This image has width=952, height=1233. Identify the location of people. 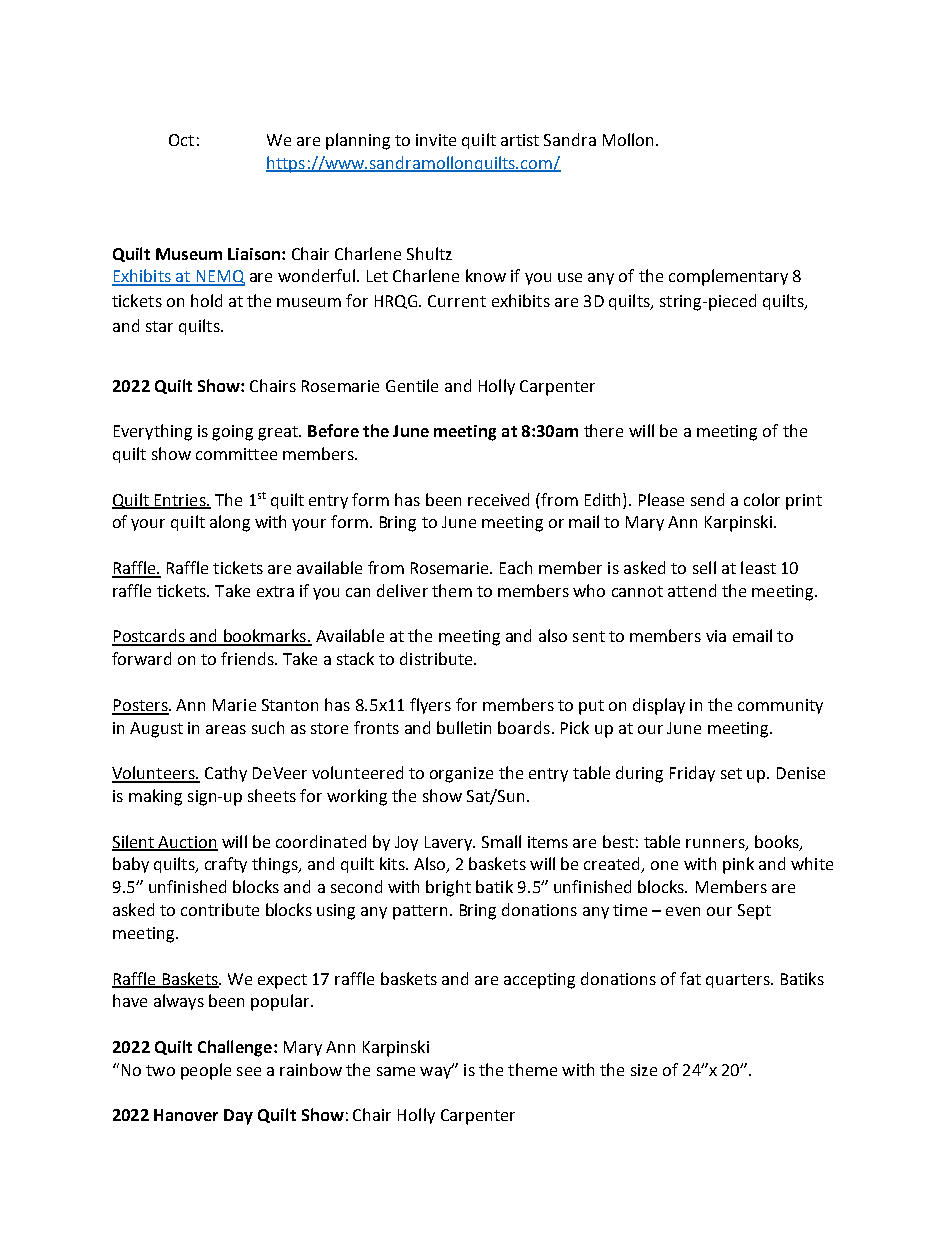
(206, 1071).
